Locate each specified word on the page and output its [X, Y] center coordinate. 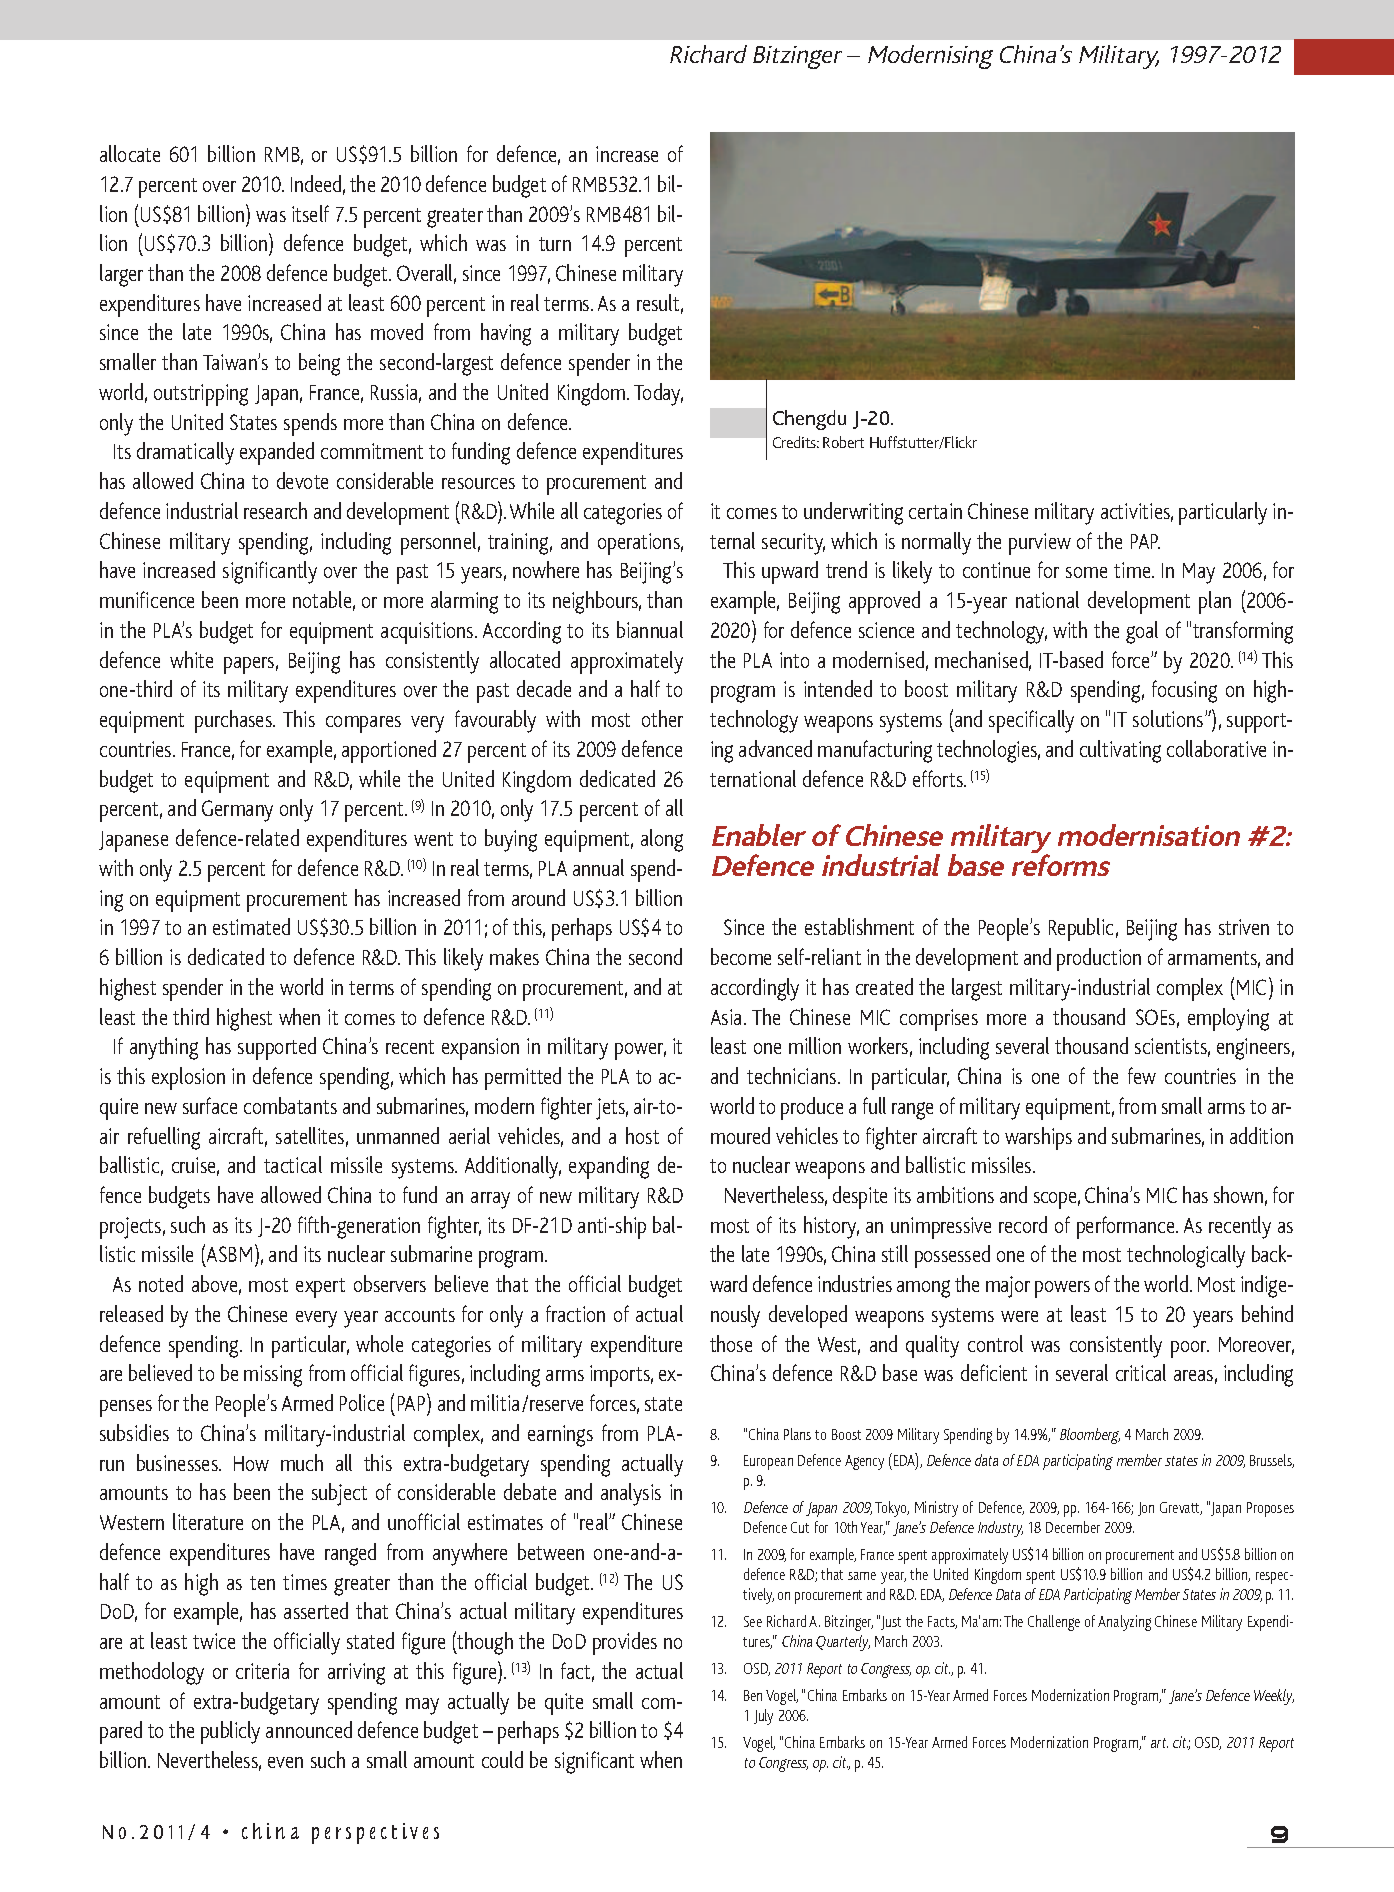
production [1099, 959]
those [731, 1343]
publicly [230, 1732]
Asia [728, 1017]
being [319, 364]
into [794, 660]
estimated [251, 926]
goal [1142, 632]
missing [273, 1376]
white [191, 659]
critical [1141, 1372]
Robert [843, 442]
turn [555, 244]
